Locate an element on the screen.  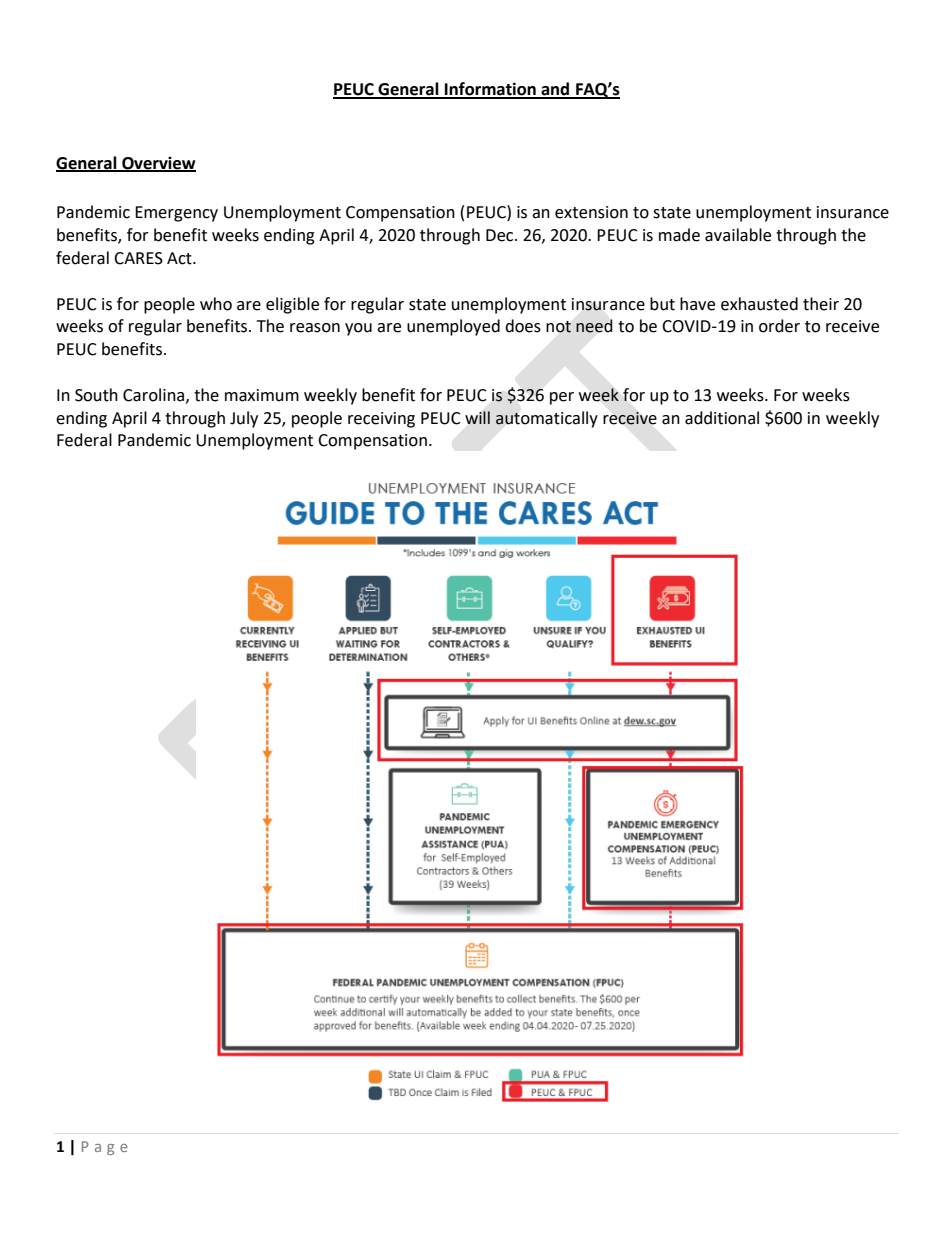
order is located at coordinates (779, 326).
